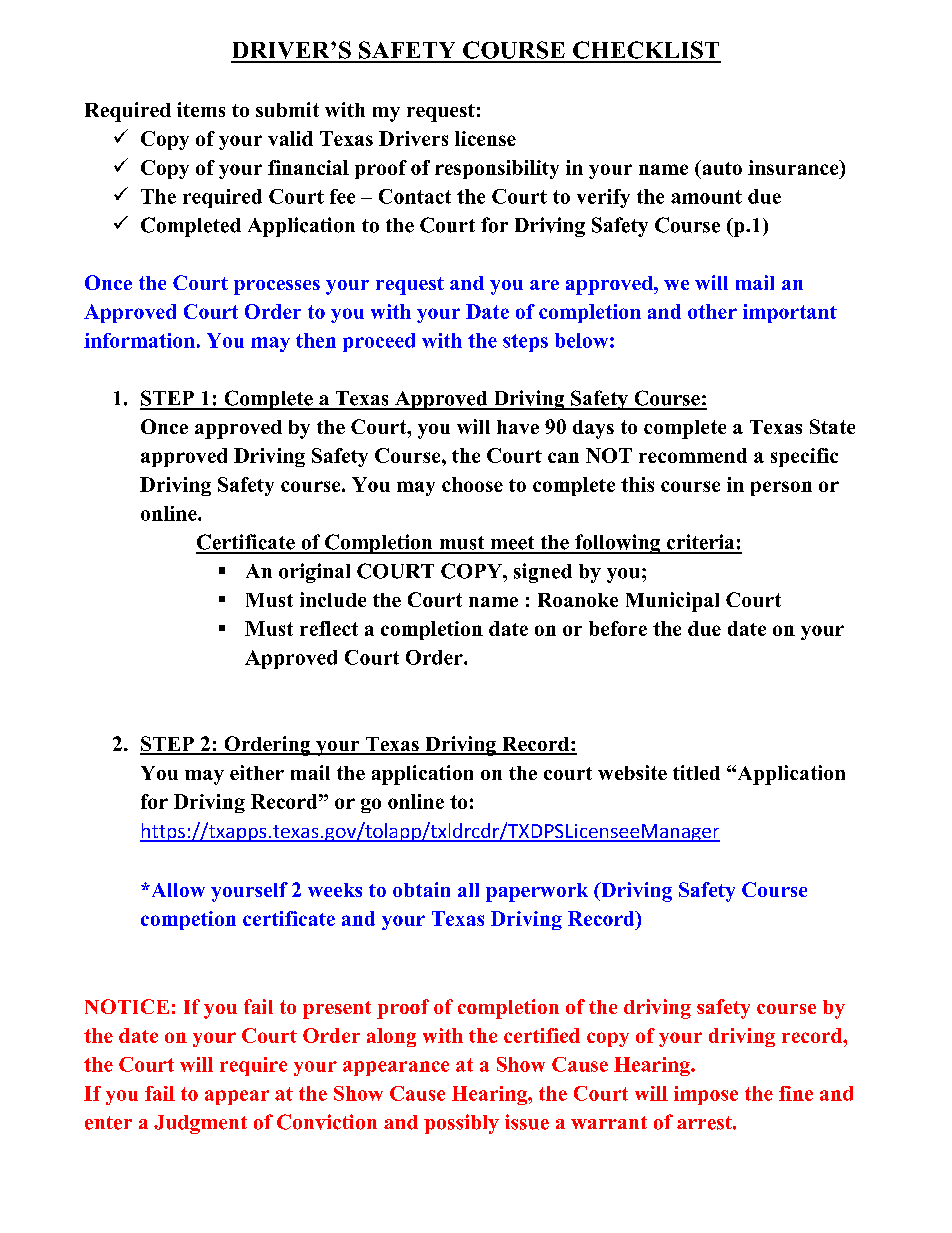  I want to click on possibly, so click(461, 1124).
